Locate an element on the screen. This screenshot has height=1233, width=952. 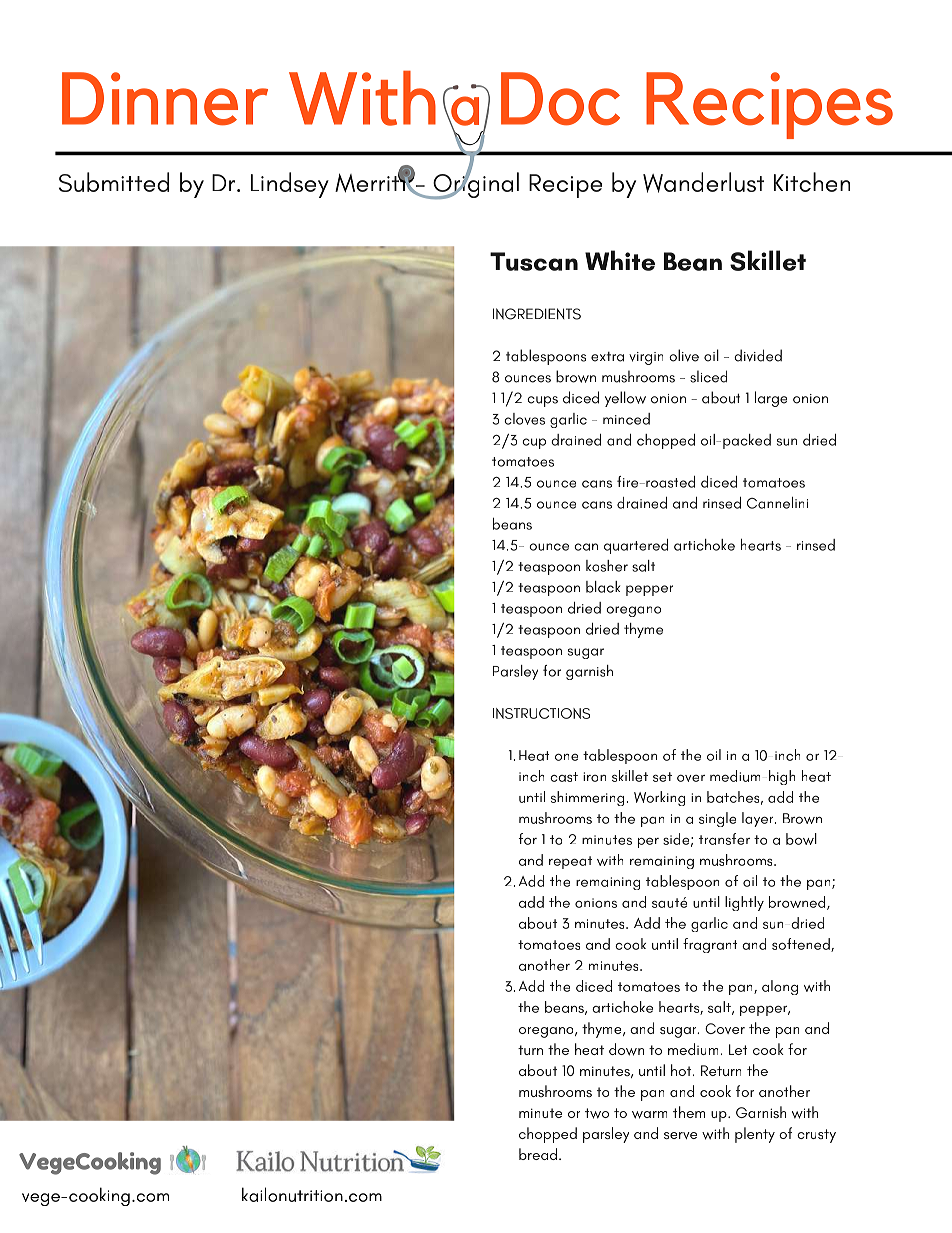
bread is located at coordinates (538, 1154).
